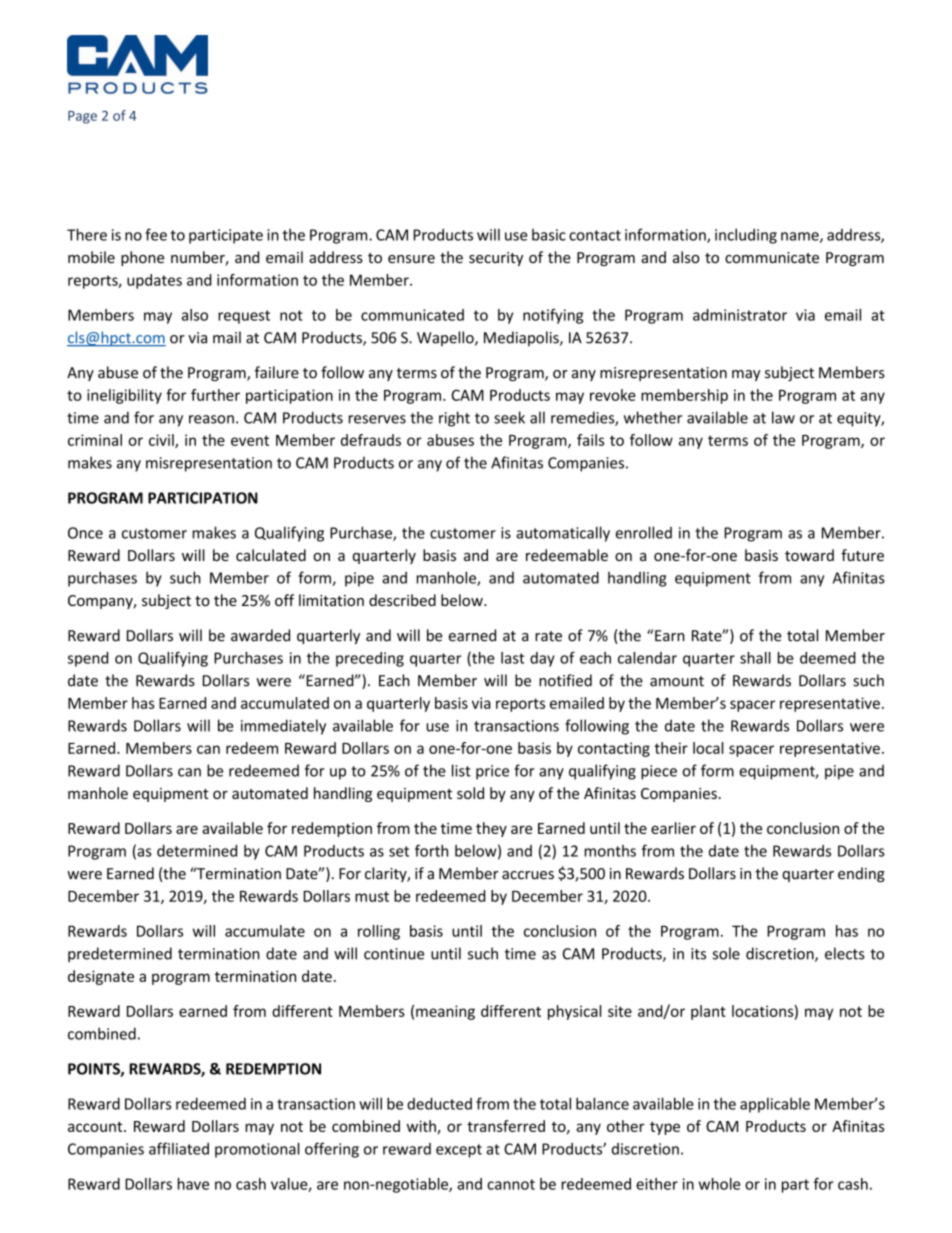 Image resolution: width=952 pixels, height=1233 pixels. Describe the element at coordinates (726, 953) in the image. I see `sole` at that location.
